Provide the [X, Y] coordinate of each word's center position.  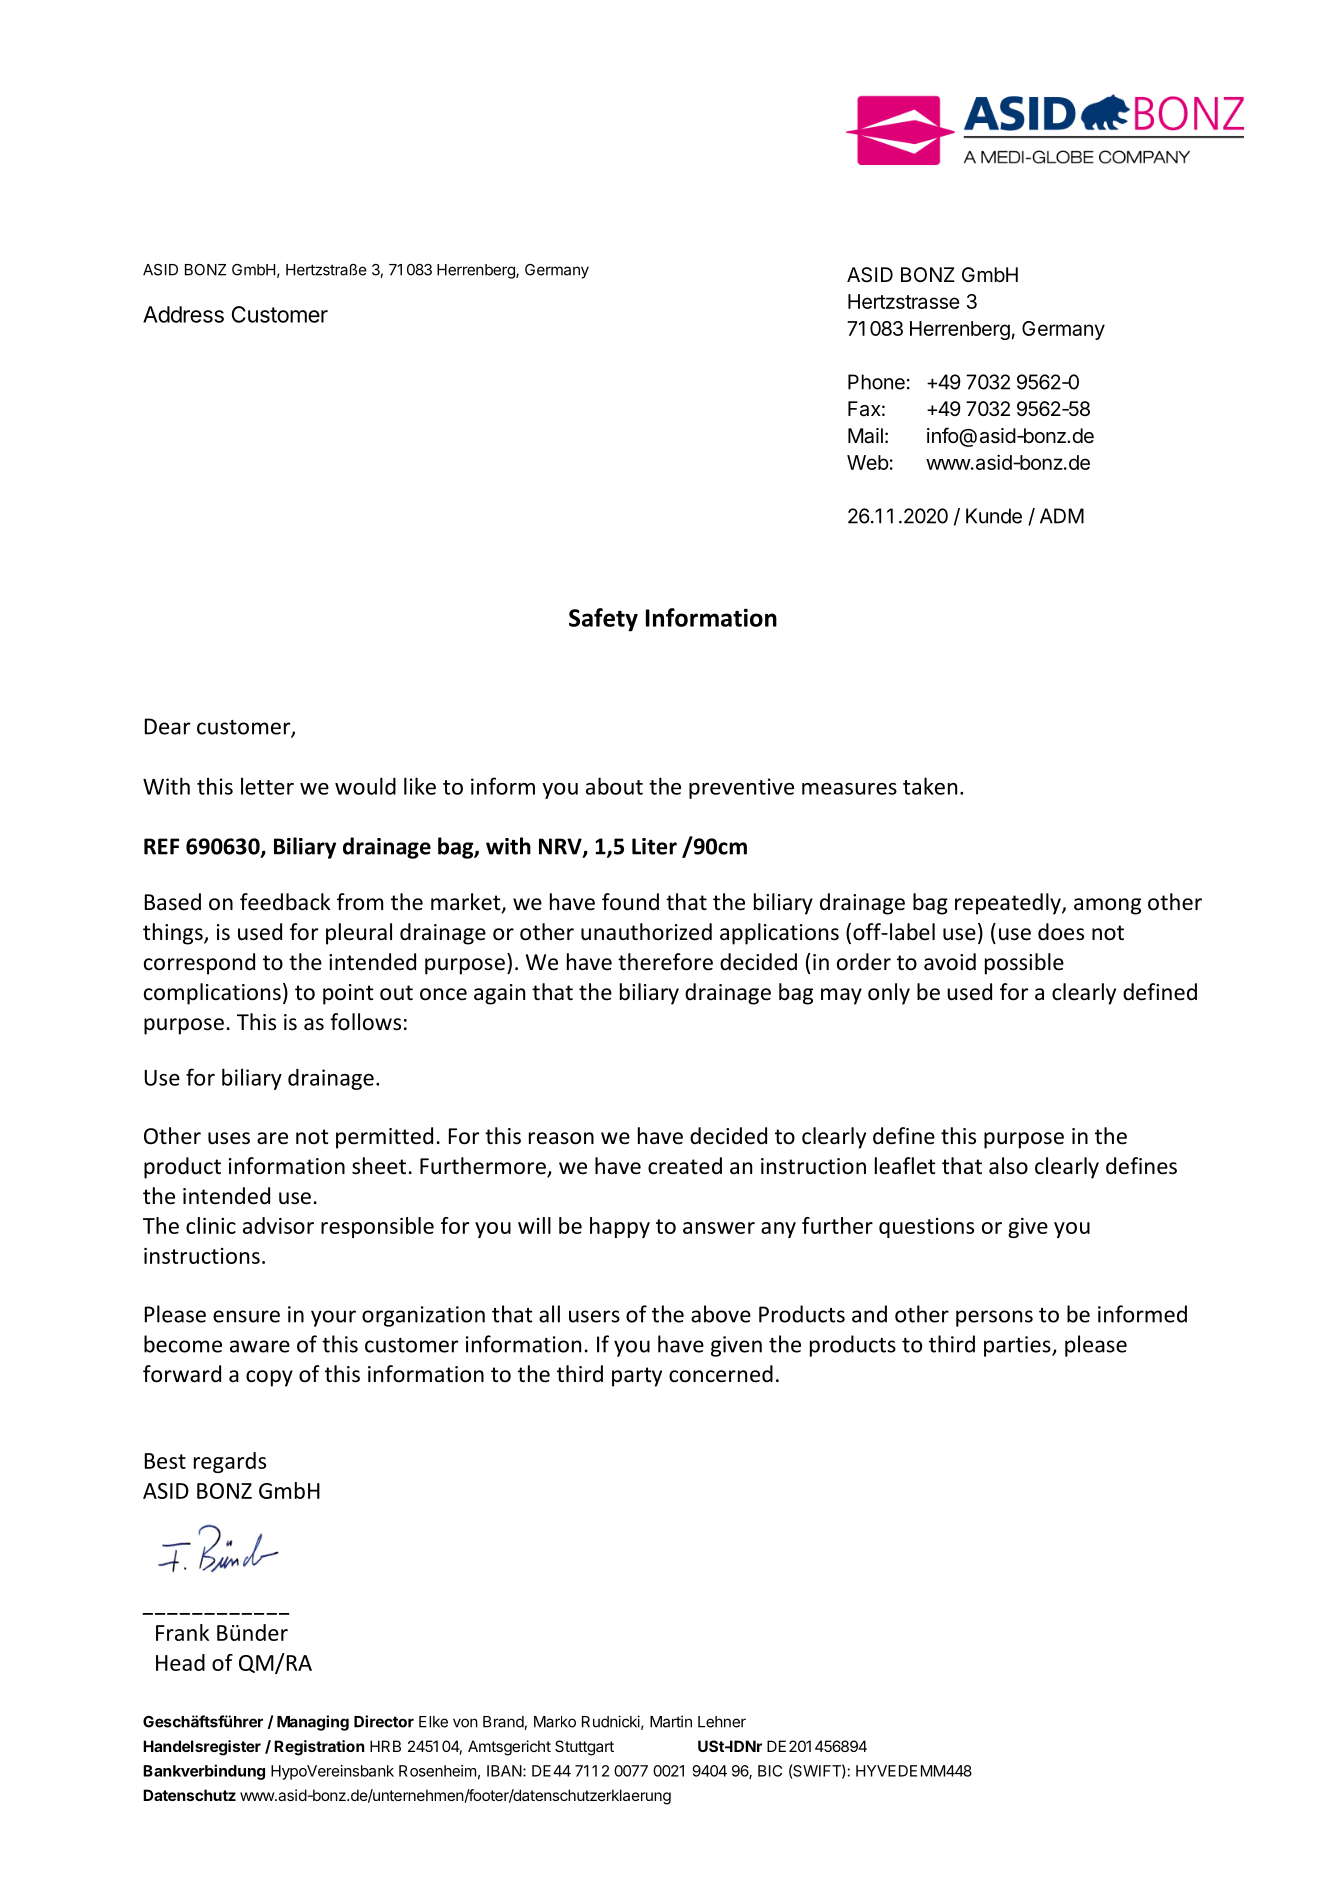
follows [365, 1022]
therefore [665, 962]
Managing [313, 1723]
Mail [865, 436]
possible [1024, 964]
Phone [876, 382]
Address [183, 314]
